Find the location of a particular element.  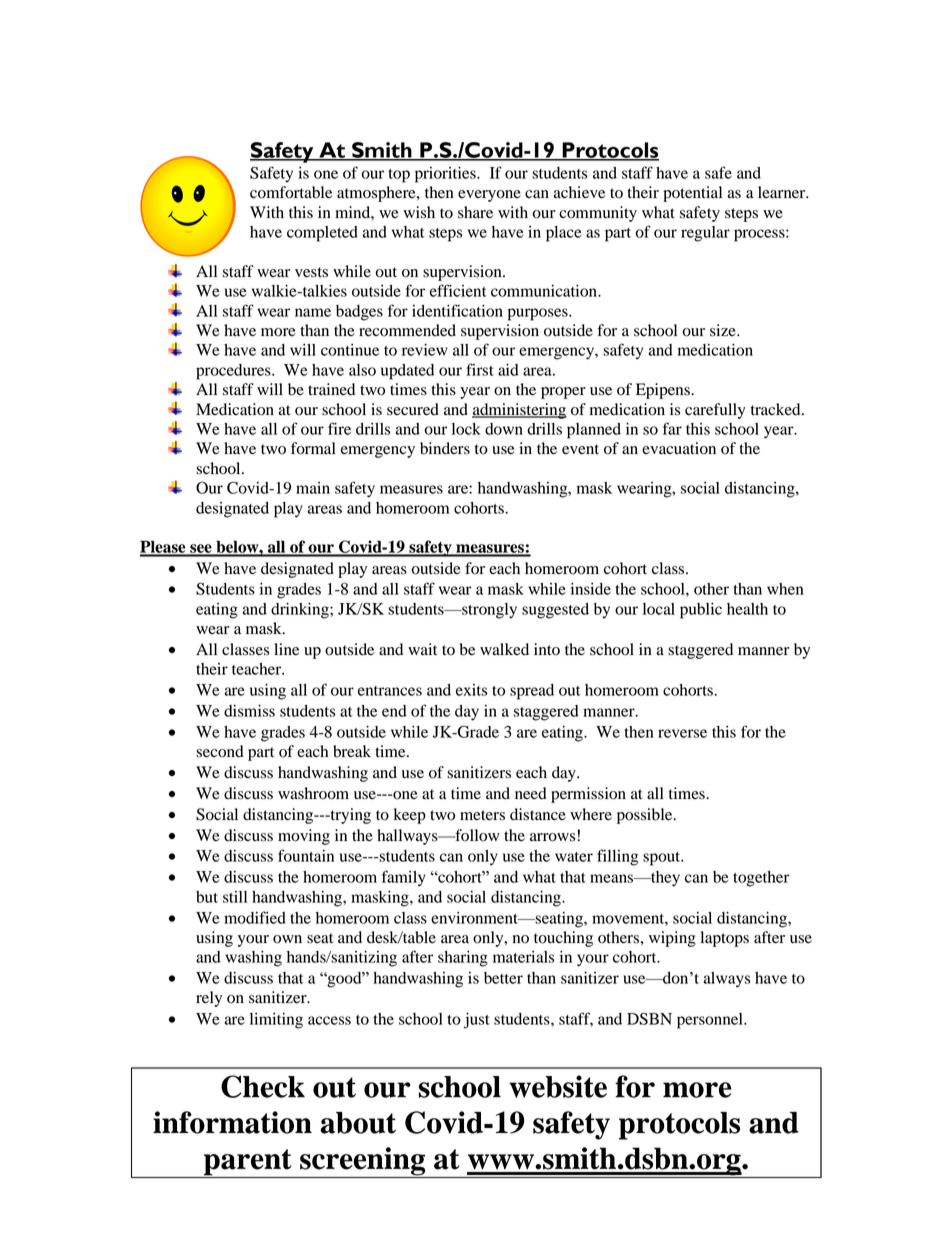

website is located at coordinates (558, 1086).
